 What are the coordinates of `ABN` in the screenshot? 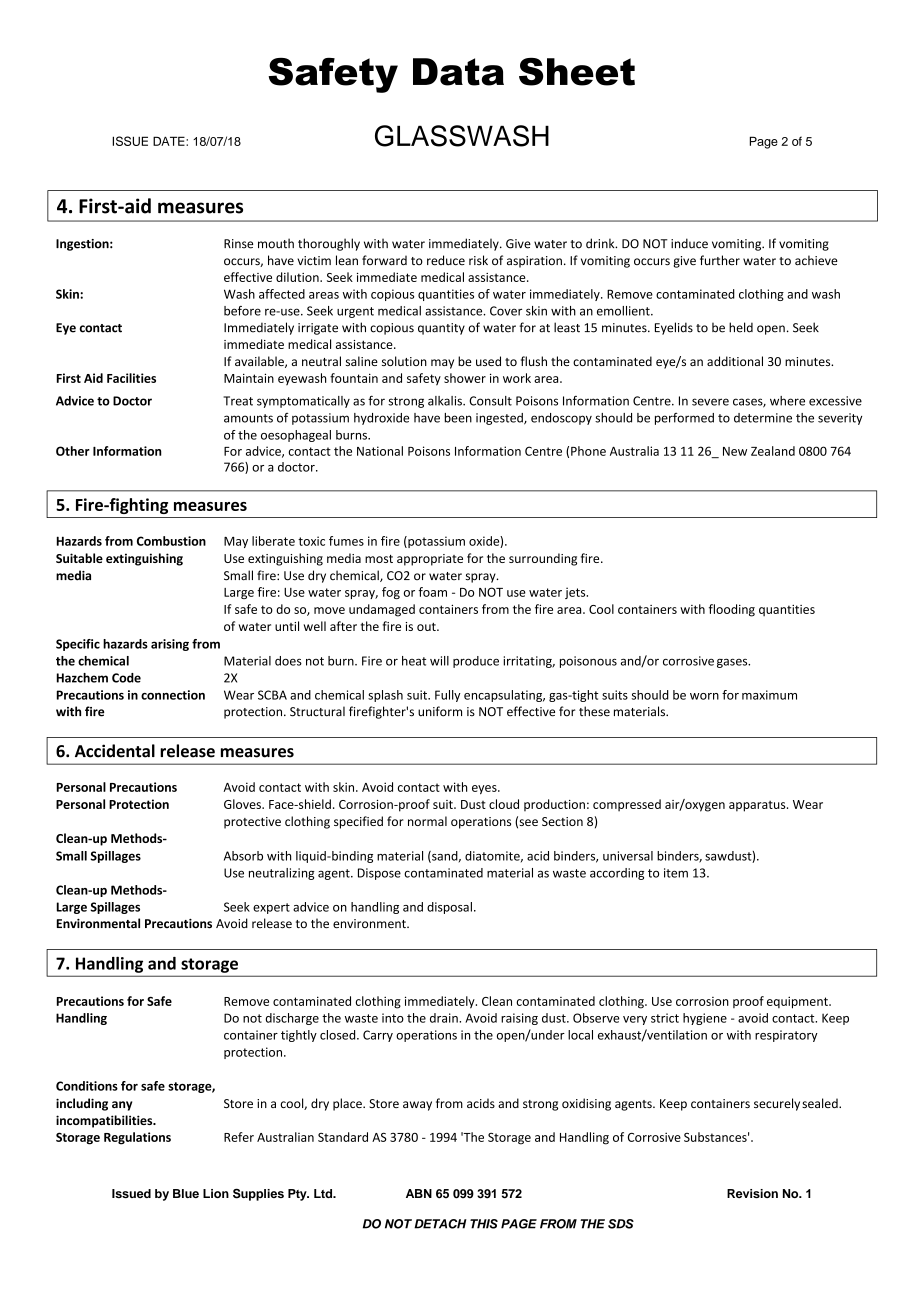 It's located at (419, 1193).
